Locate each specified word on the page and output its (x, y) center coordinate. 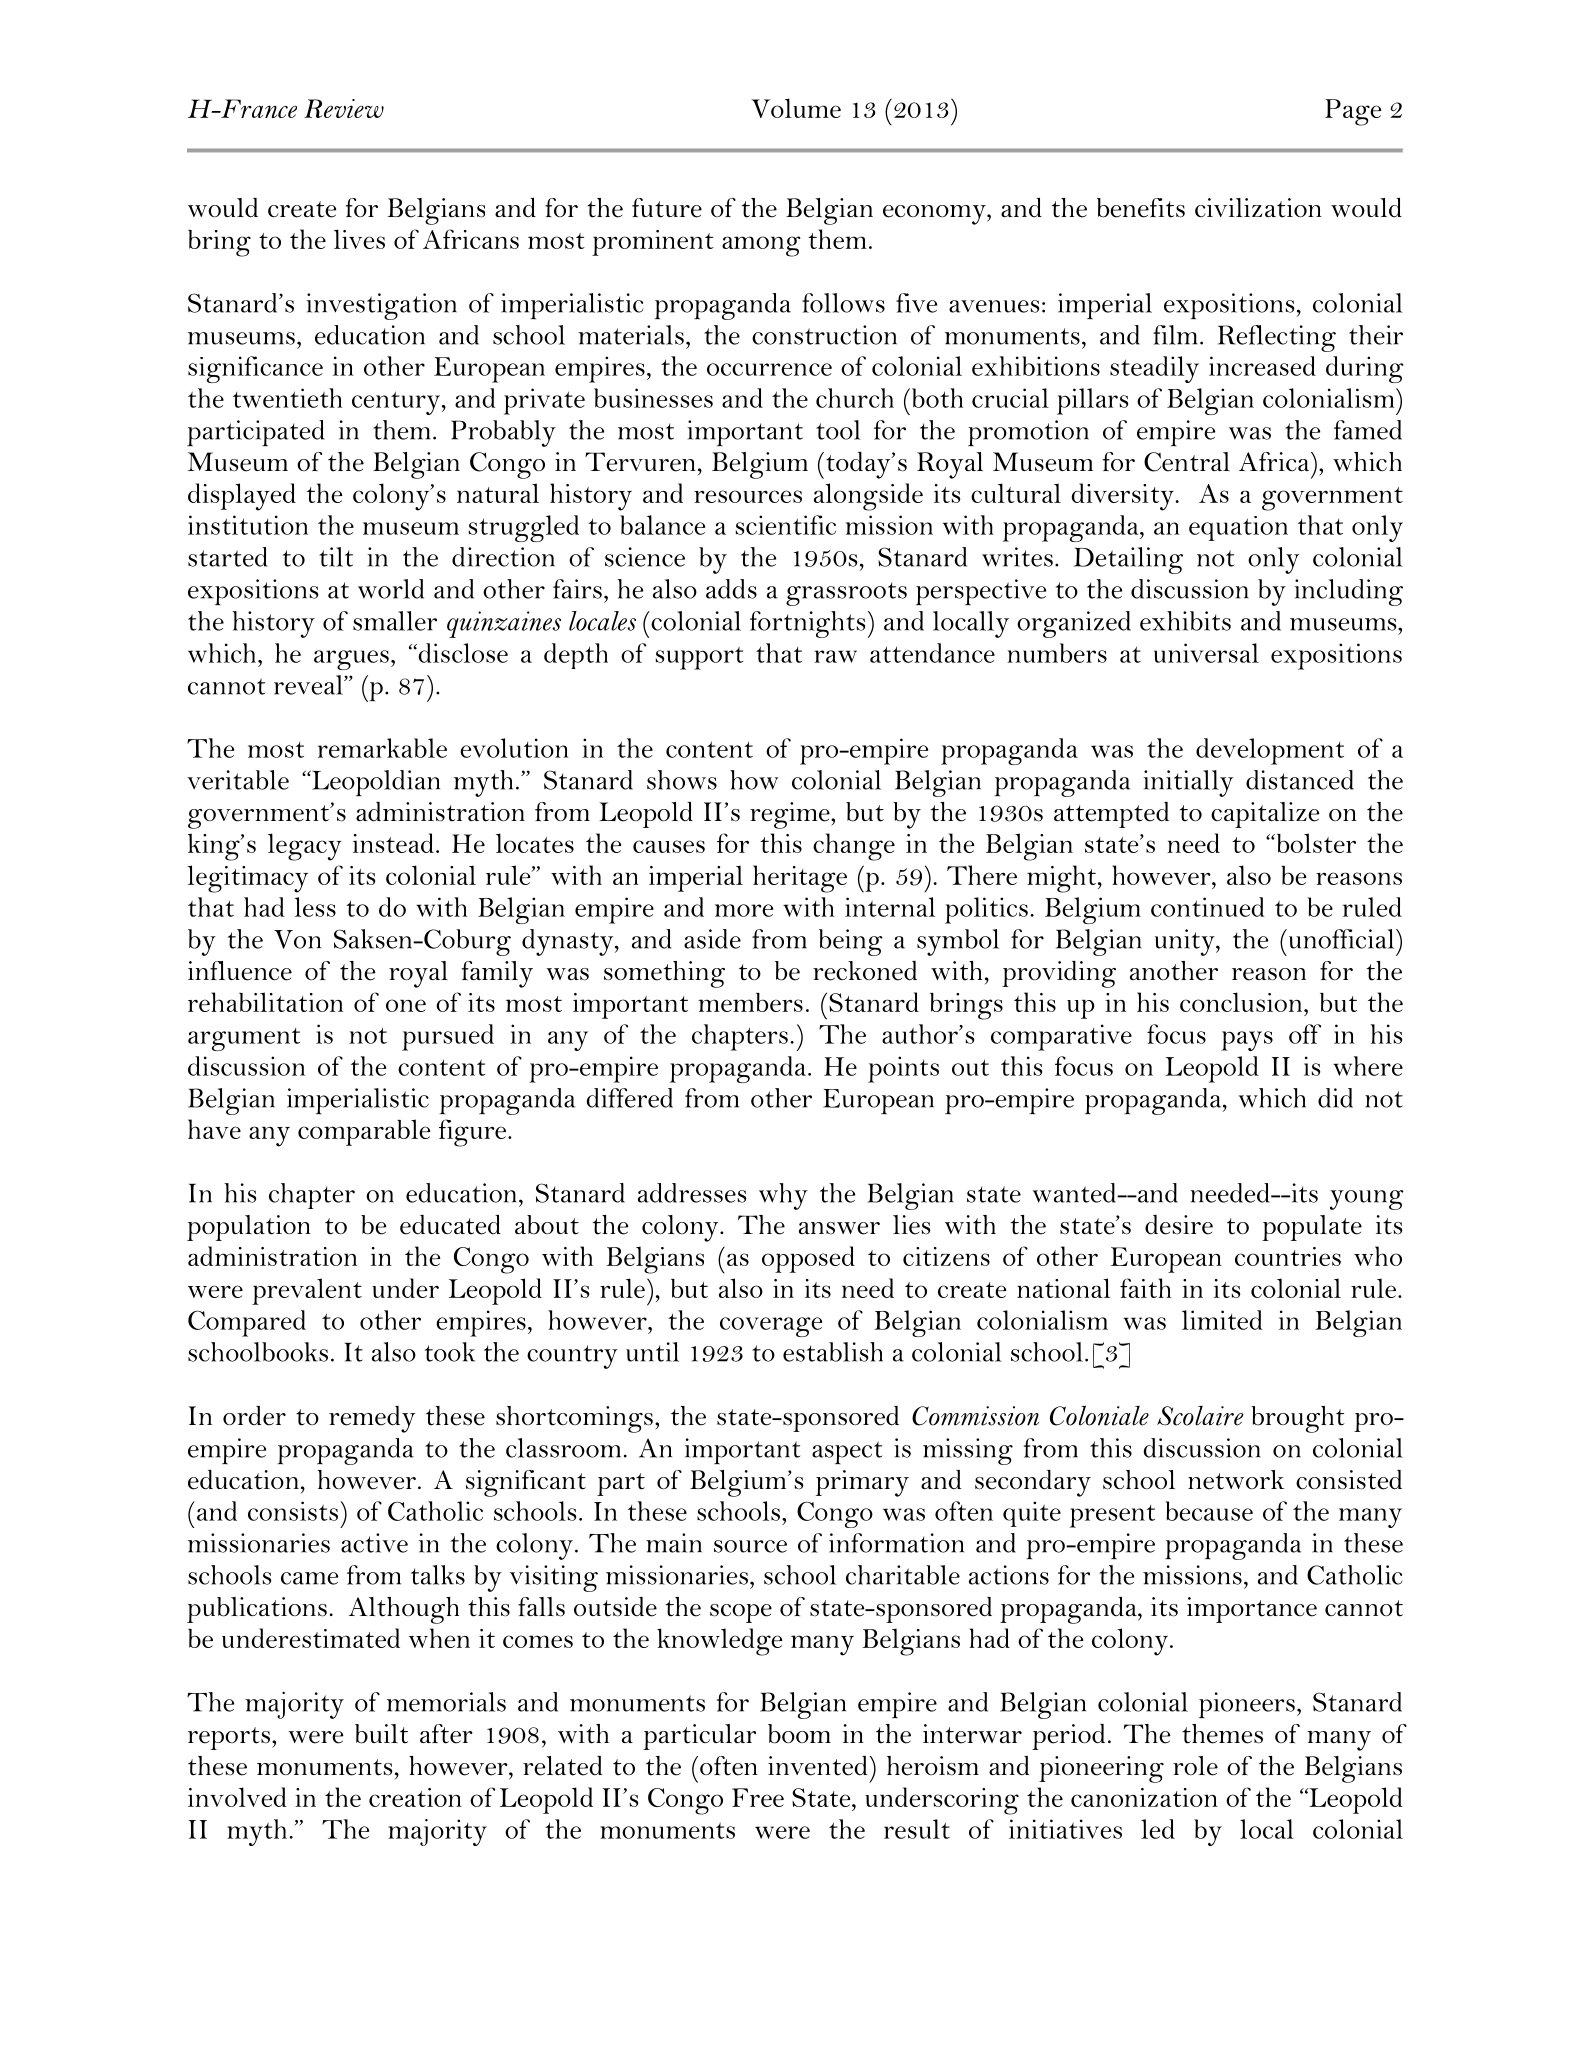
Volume (796, 108)
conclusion (1242, 1002)
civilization (1258, 208)
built (381, 1734)
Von (297, 939)
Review (344, 108)
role (1195, 1766)
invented (819, 1766)
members (750, 1002)
